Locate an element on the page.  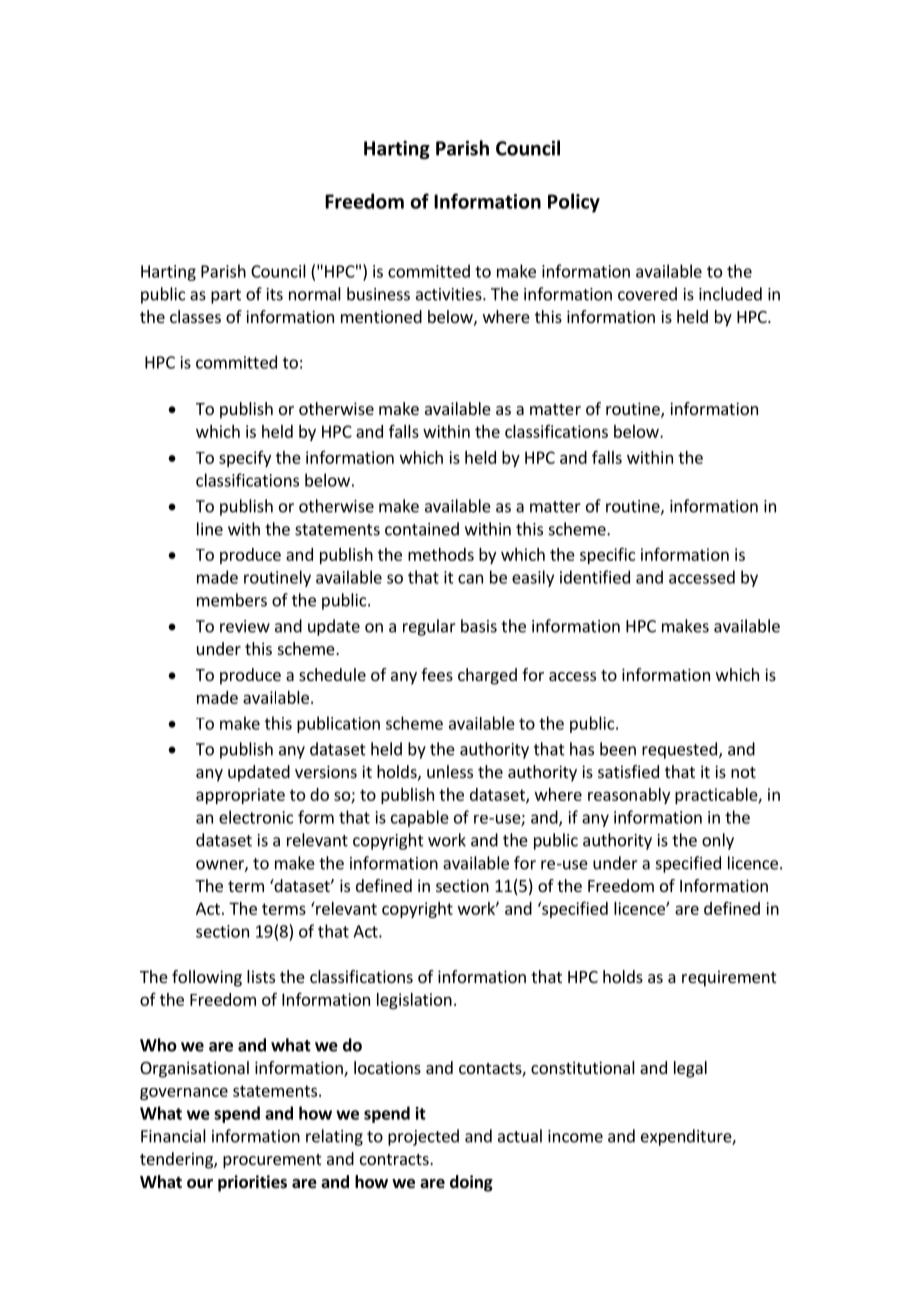
review is located at coordinates (245, 626).
